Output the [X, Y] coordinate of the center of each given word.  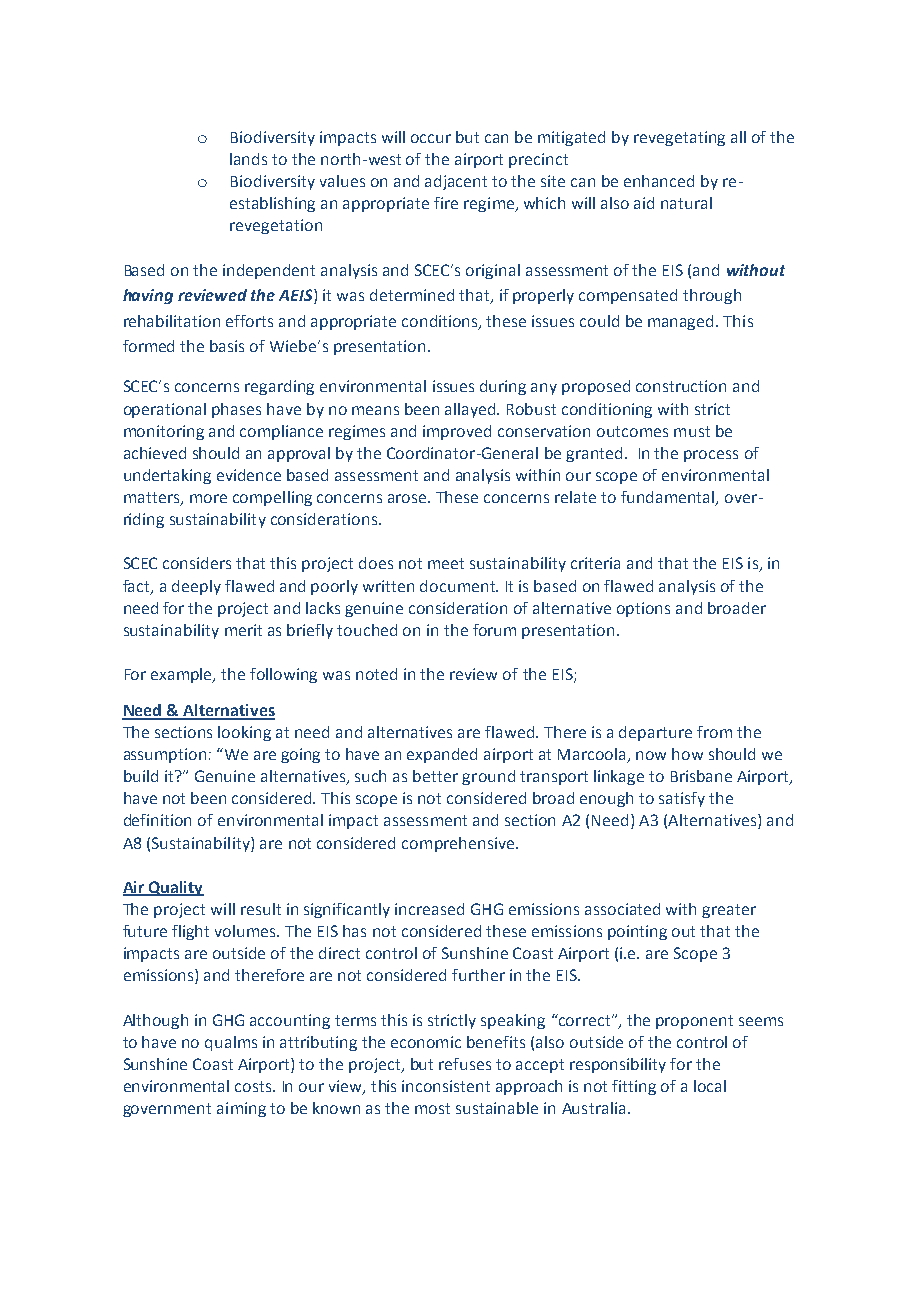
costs [254, 1086]
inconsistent [446, 1086]
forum [494, 630]
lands [248, 159]
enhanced [659, 181]
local [710, 1086]
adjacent [456, 182]
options [643, 609]
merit [243, 630]
